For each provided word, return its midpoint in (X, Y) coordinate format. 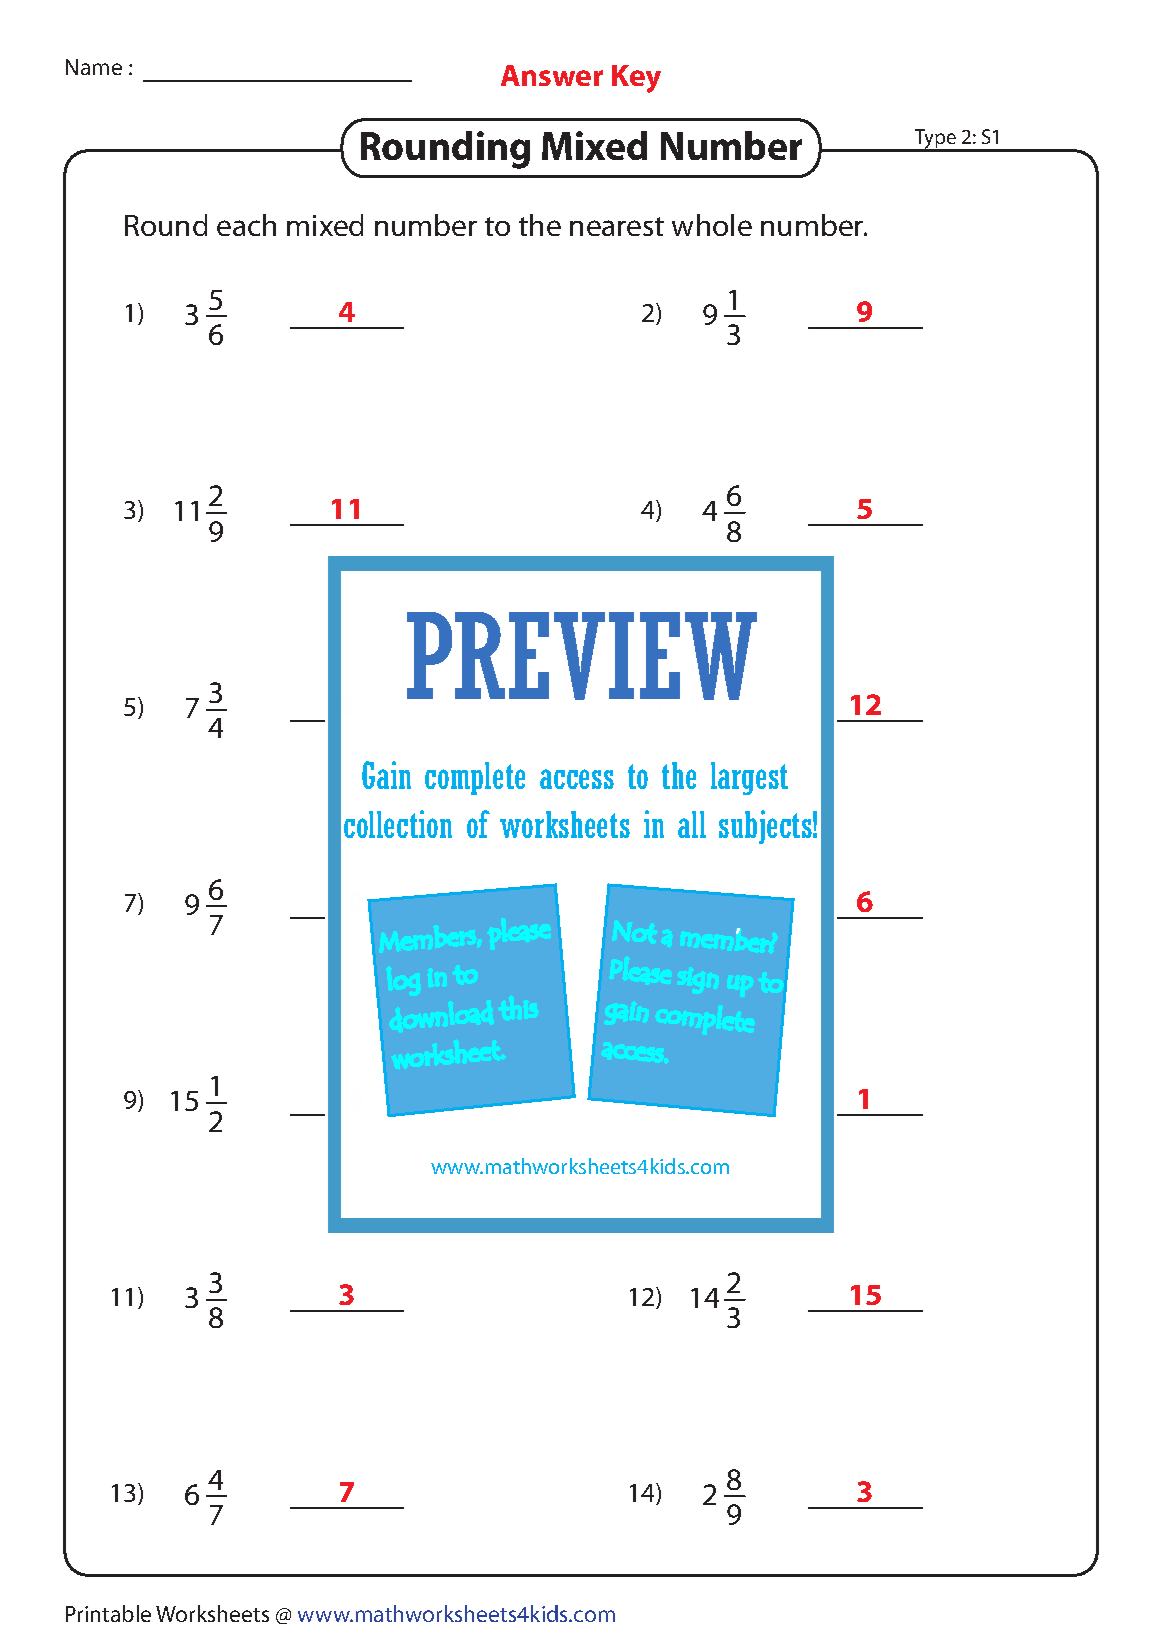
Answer (552, 75)
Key (636, 79)
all (692, 824)
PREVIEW (582, 656)
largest (749, 778)
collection (398, 824)
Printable (108, 1613)
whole (712, 225)
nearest (617, 226)
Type (936, 140)
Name (94, 67)
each (246, 225)
